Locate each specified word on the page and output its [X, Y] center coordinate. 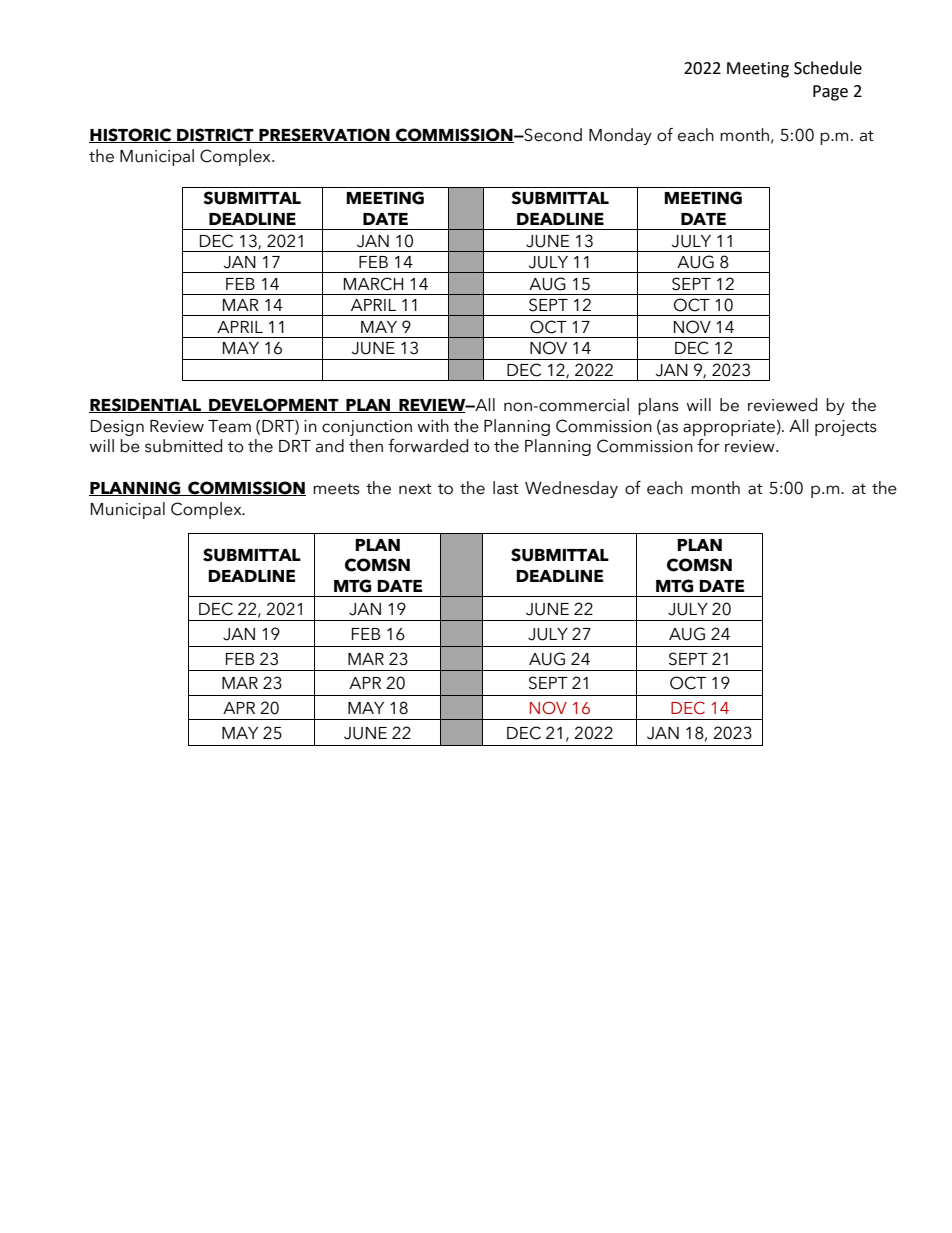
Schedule [828, 68]
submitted [183, 446]
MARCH [373, 284]
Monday [620, 136]
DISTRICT [215, 135]
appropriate [729, 428]
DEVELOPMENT [274, 405]
